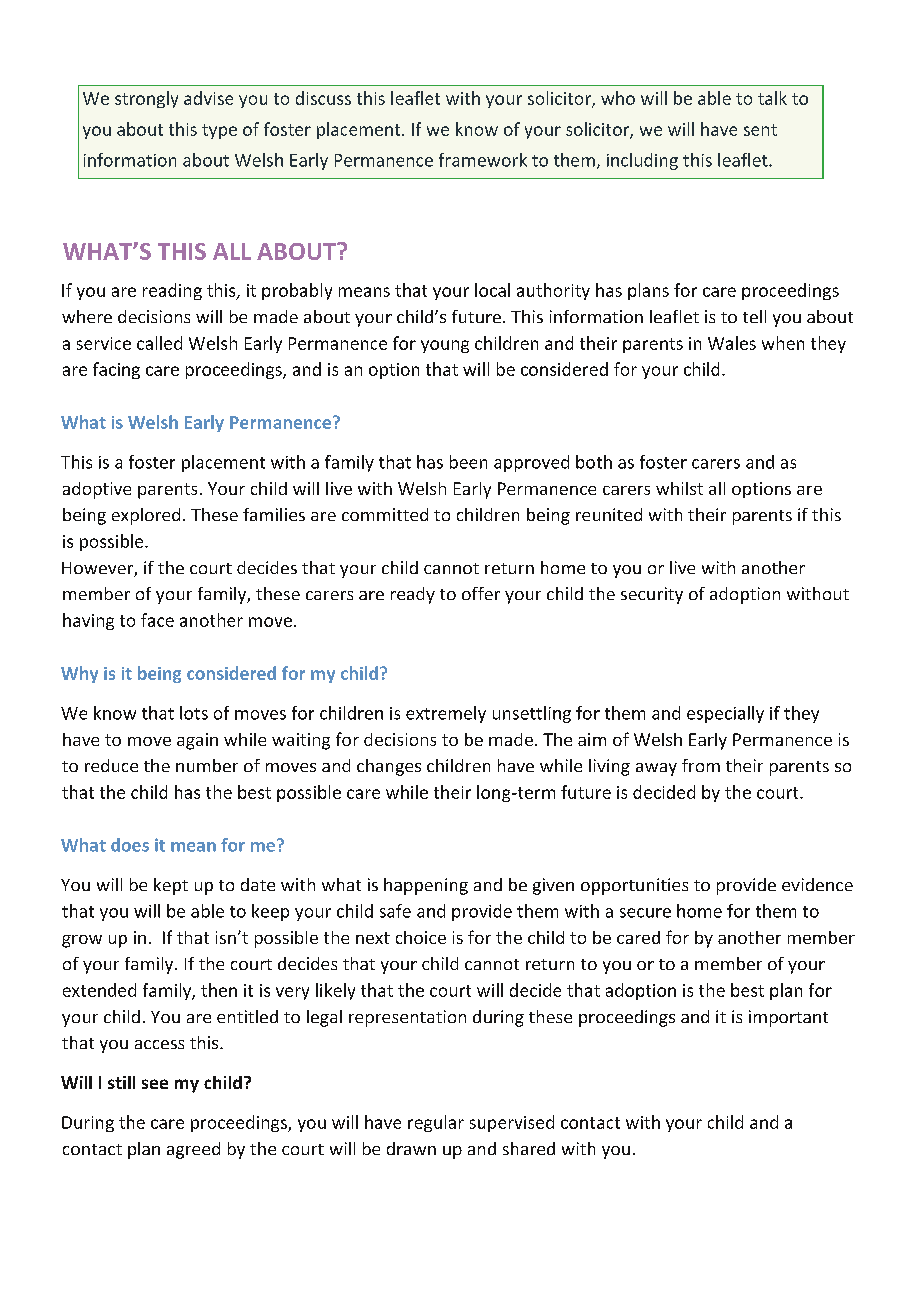 Image resolution: width=924 pixels, height=1313 pixels. I want to click on evidence, so click(817, 884).
